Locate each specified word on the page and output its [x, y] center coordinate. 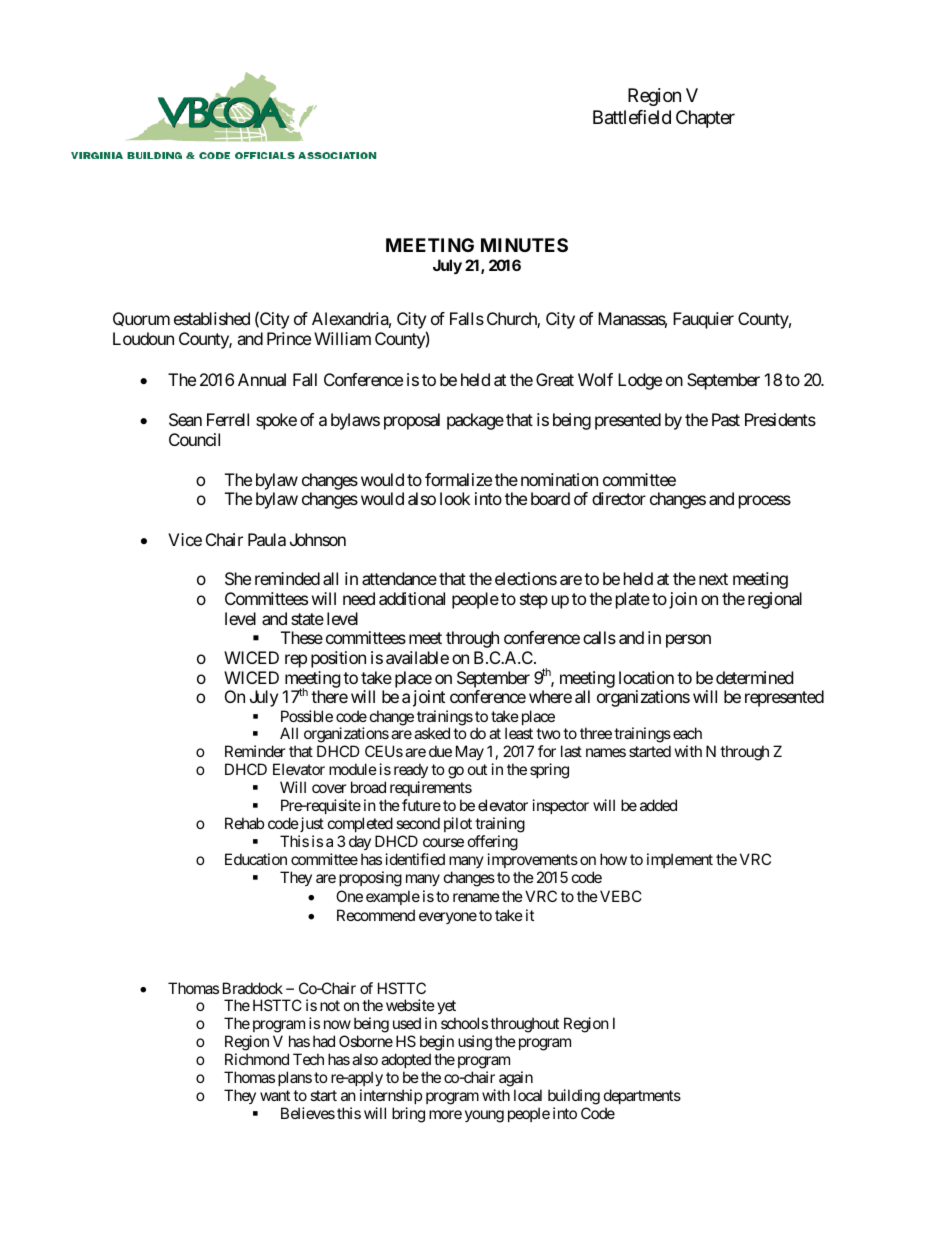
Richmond [257, 1059]
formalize [458, 479]
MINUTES [524, 245]
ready [411, 772]
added [658, 805]
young [484, 1116]
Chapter [705, 119]
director [619, 498]
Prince [289, 338]
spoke [276, 421]
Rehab [244, 823]
